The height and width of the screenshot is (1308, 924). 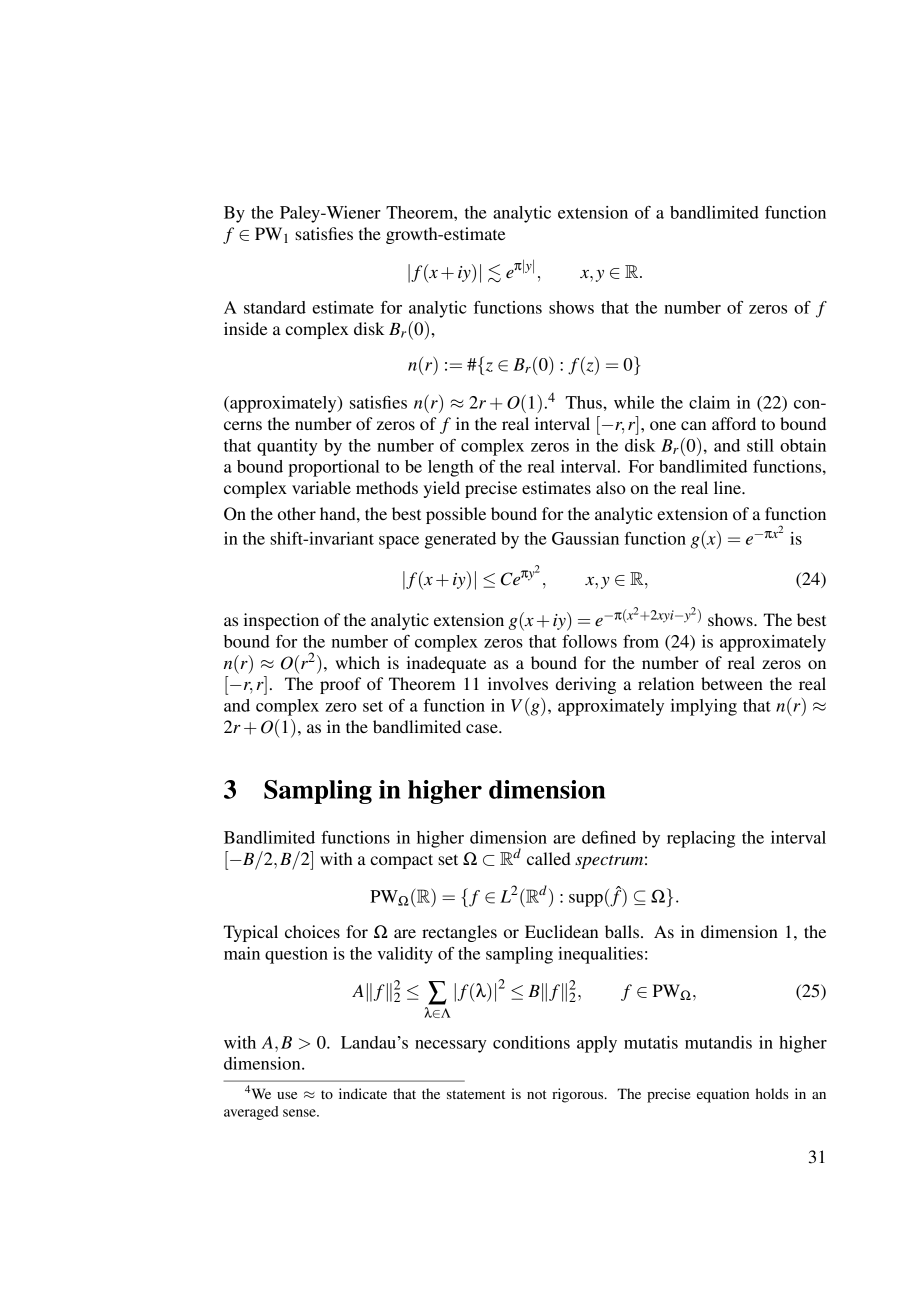 I want to click on claim, so click(x=709, y=402).
